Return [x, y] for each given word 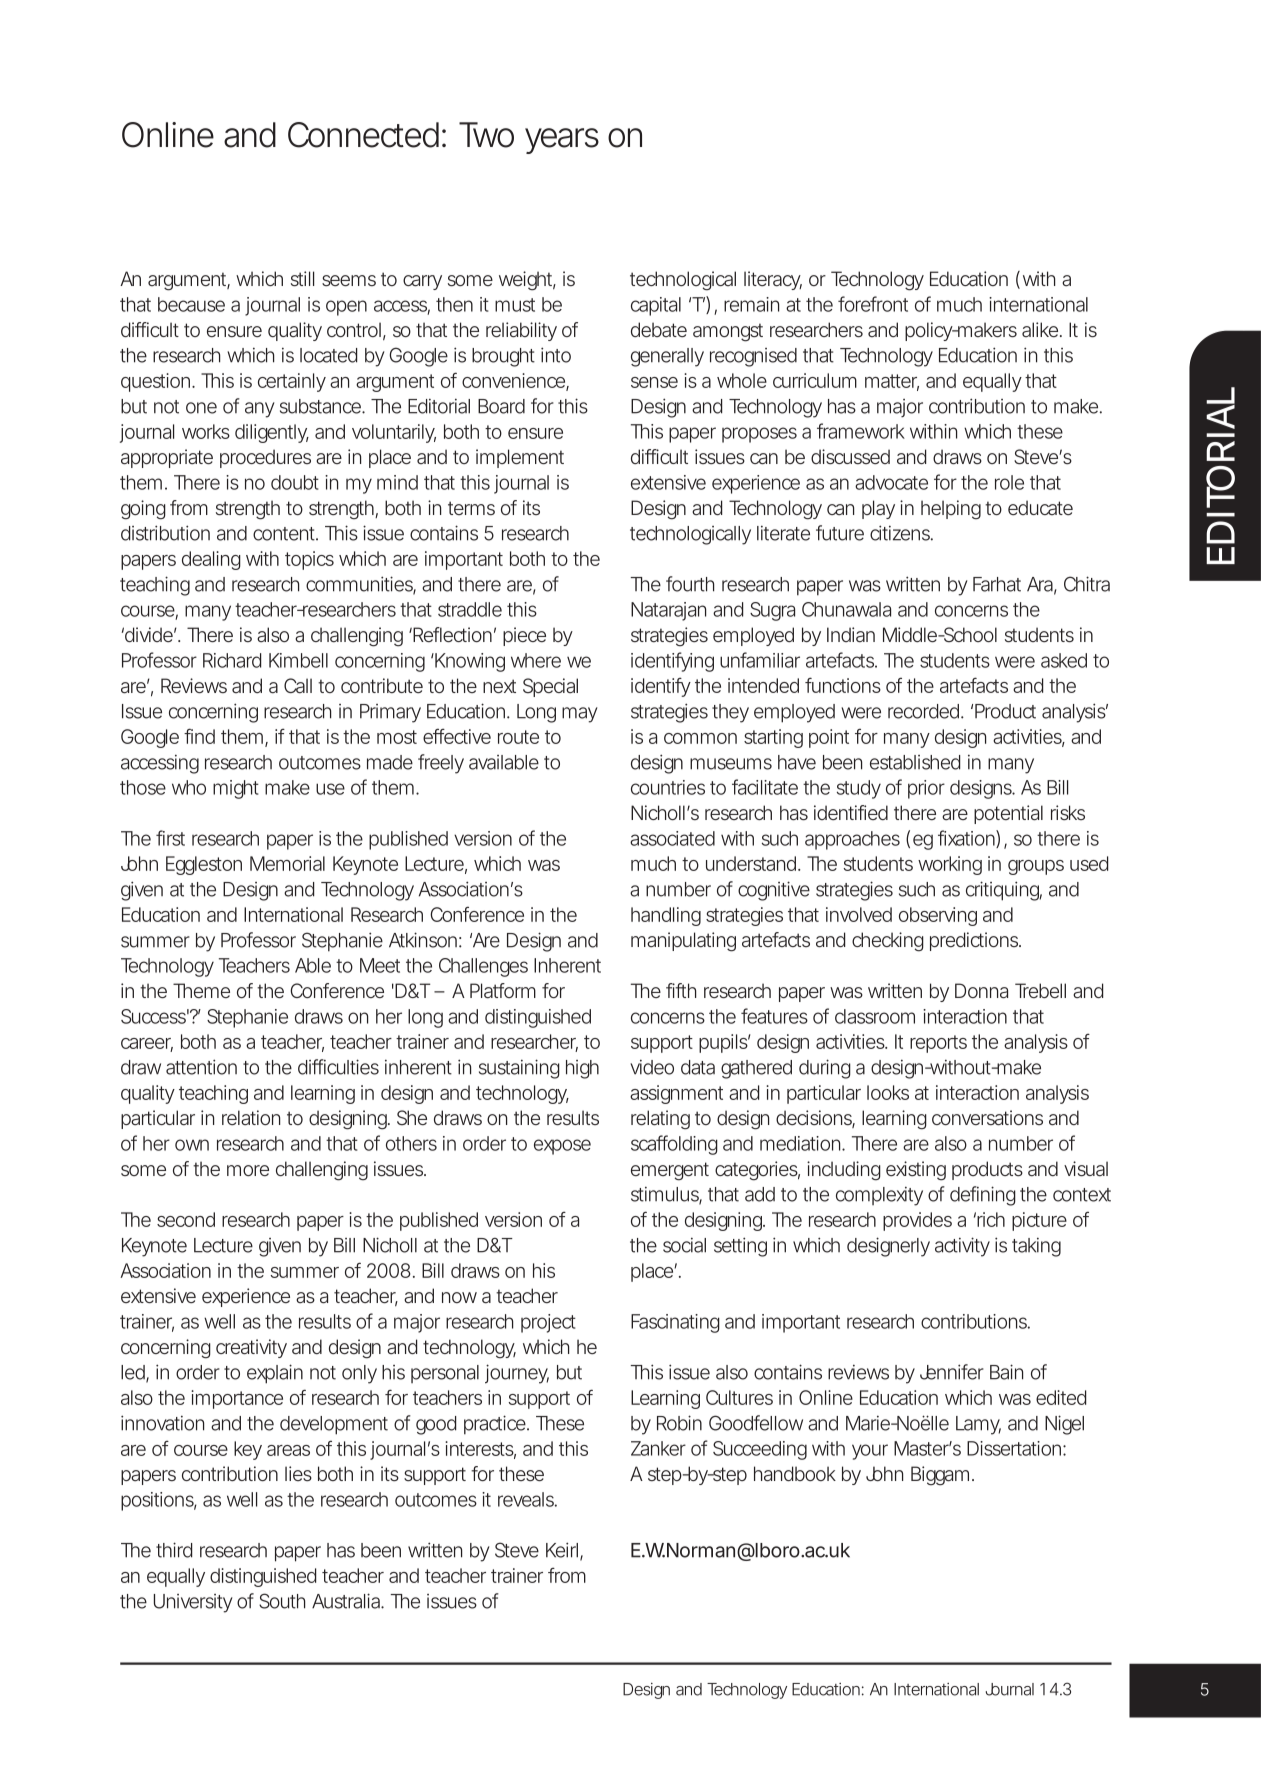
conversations [987, 1118]
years [562, 141]
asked [1064, 660]
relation [251, 1118]
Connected [363, 135]
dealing [211, 560]
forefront [873, 304]
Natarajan [668, 611]
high [582, 1069]
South [282, 1601]
